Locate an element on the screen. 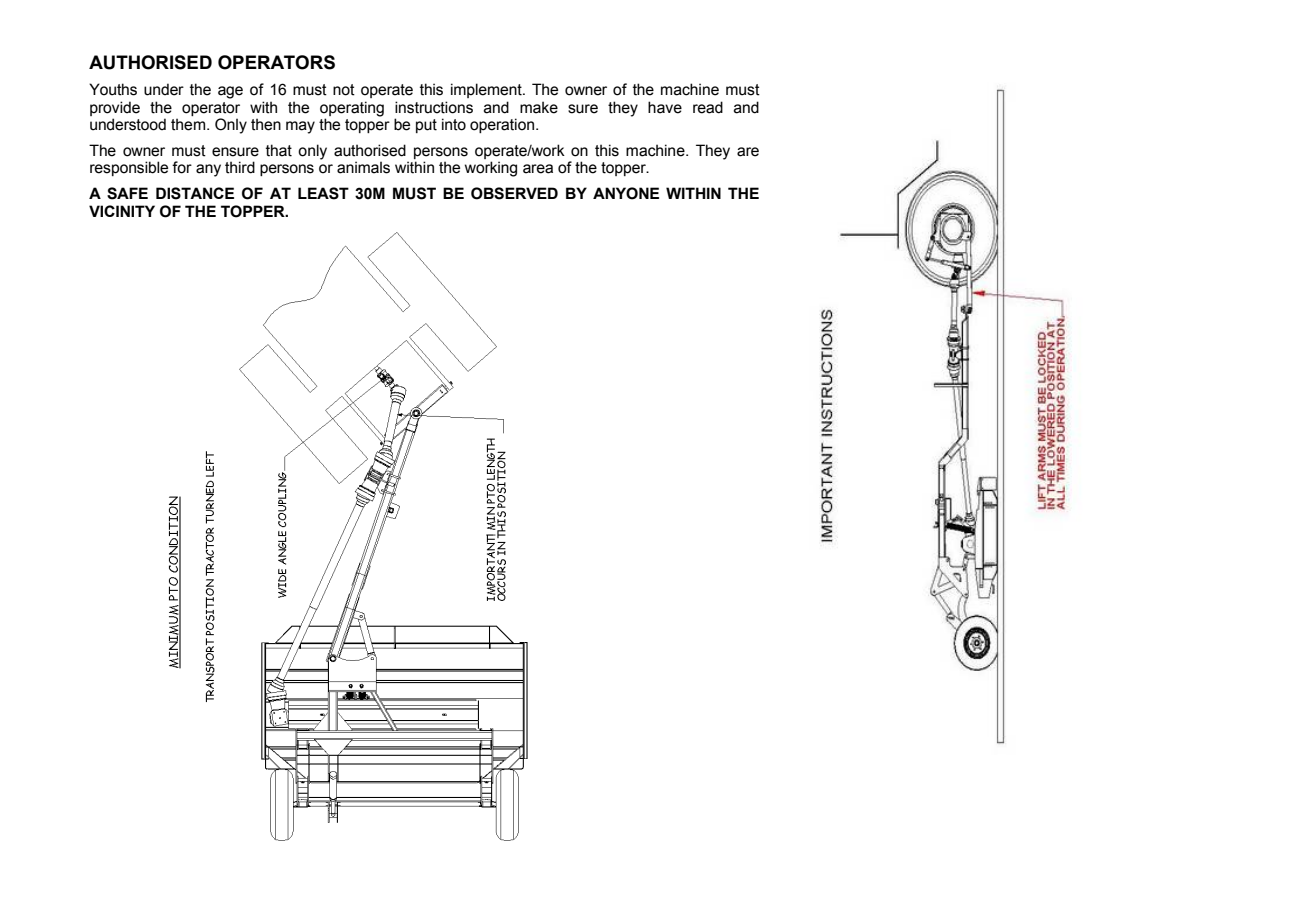  age is located at coordinates (230, 92).
